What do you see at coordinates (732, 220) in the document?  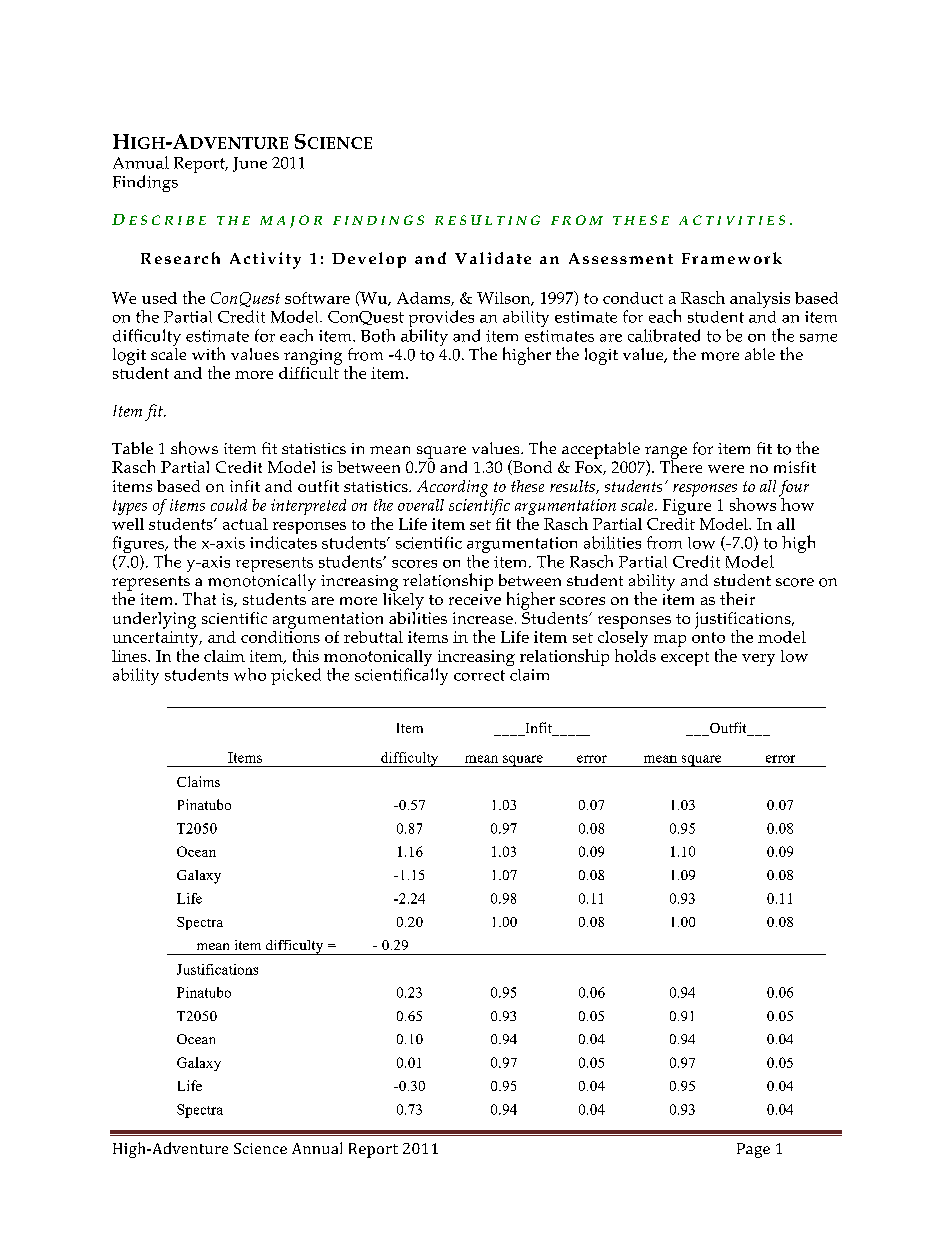 I see `ACTIVITIES` at bounding box center [732, 220].
